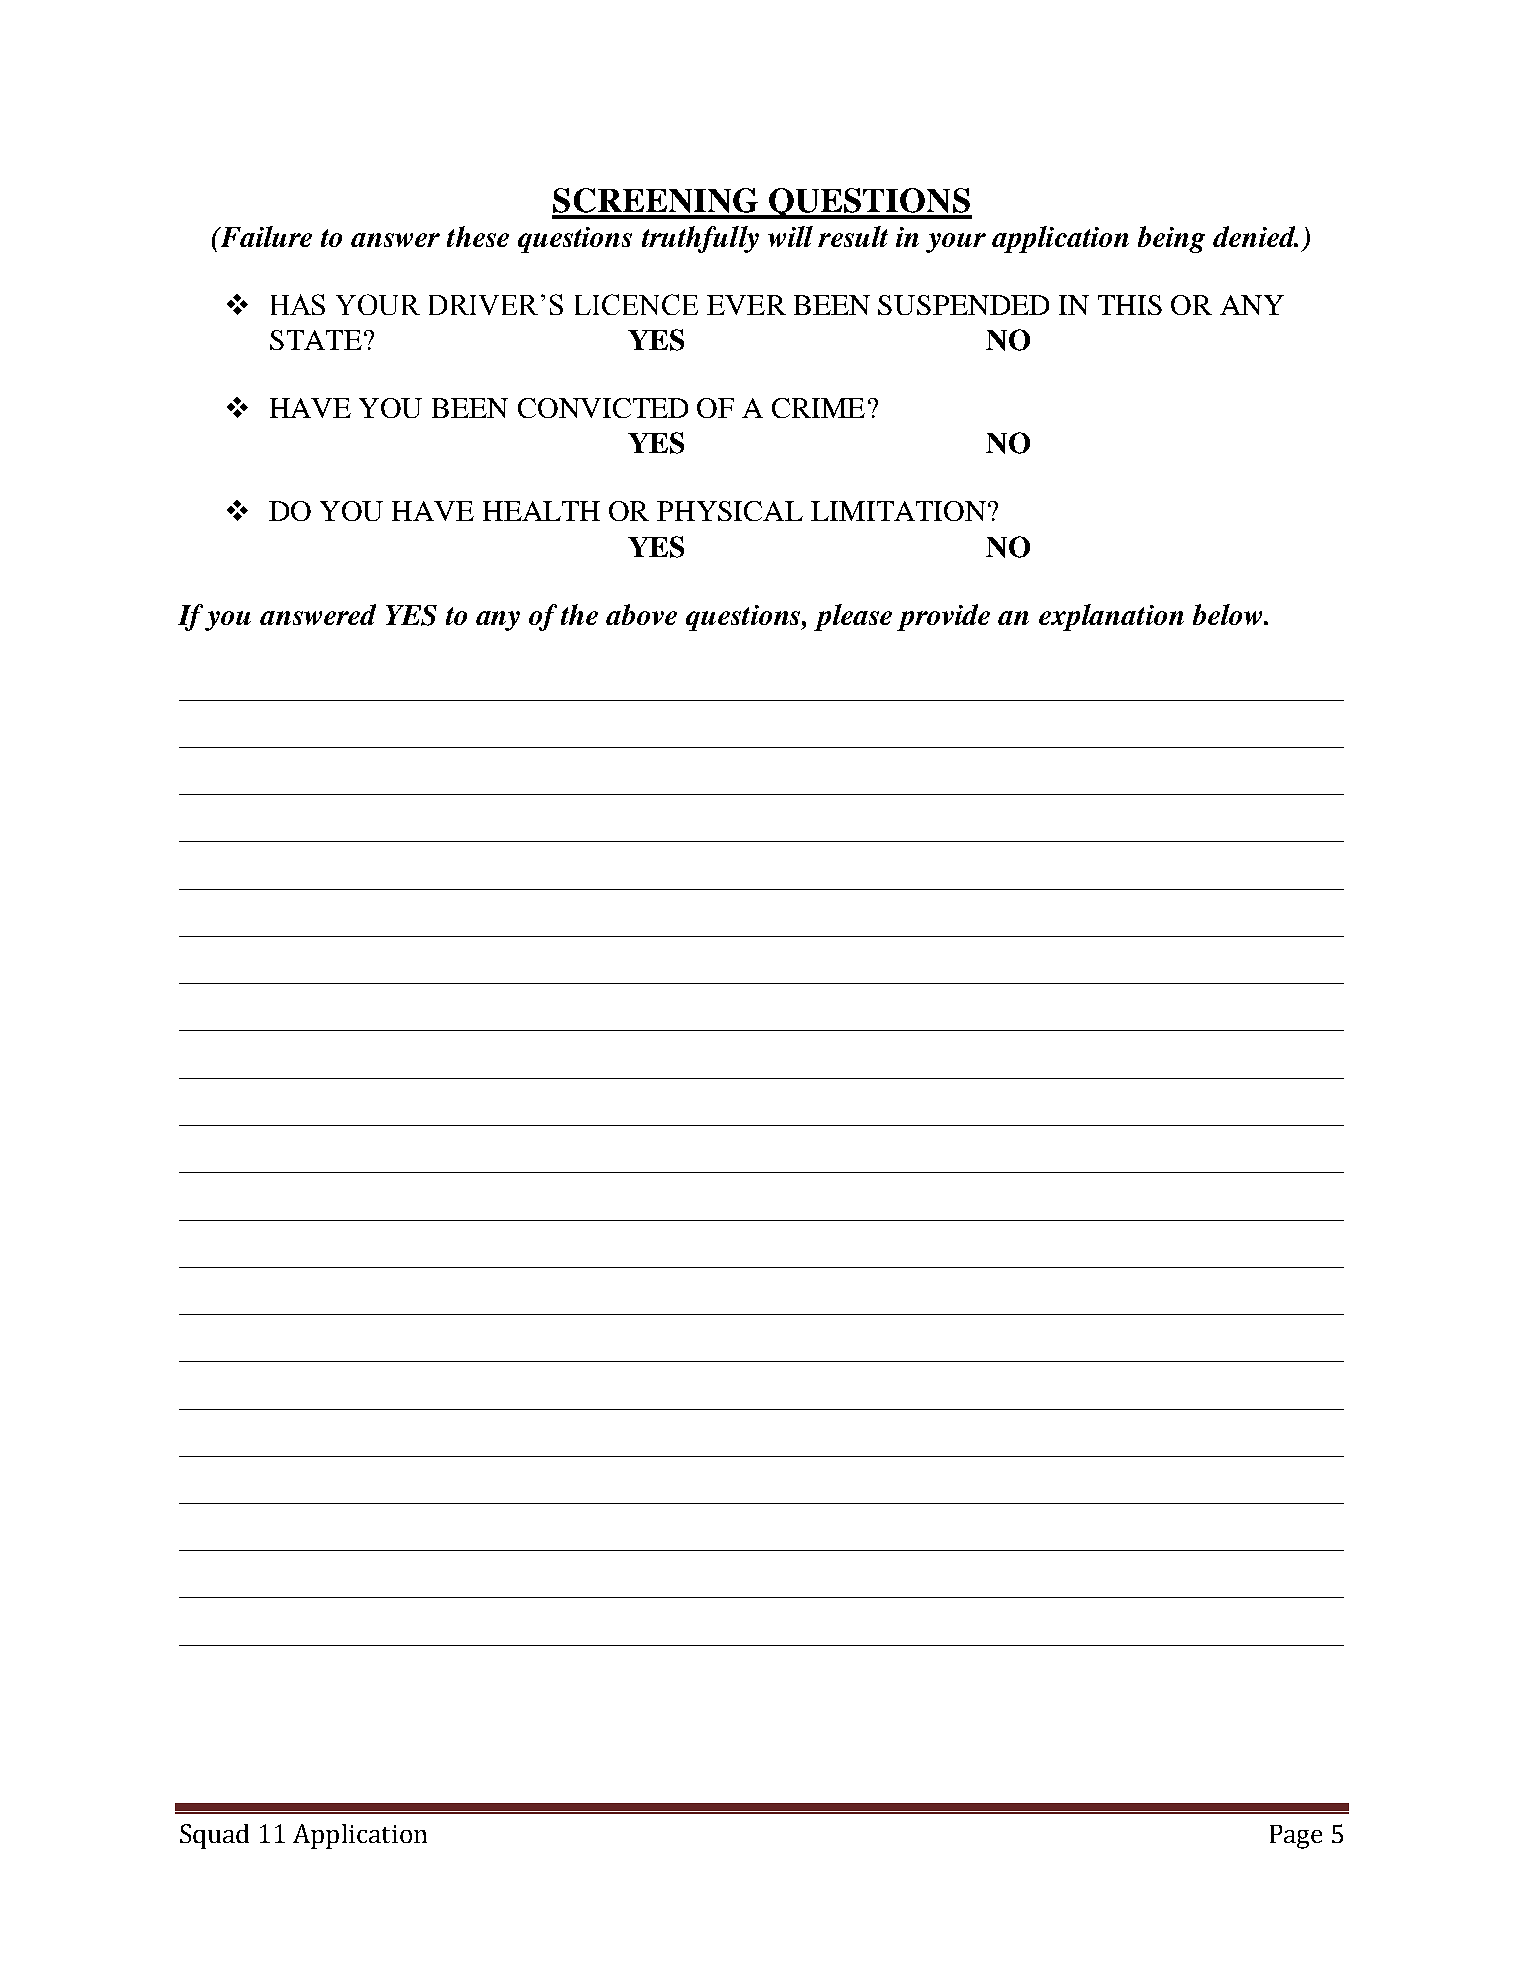 The image size is (1524, 1972). Describe the element at coordinates (214, 1836) in the image. I see `Squad` at that location.
